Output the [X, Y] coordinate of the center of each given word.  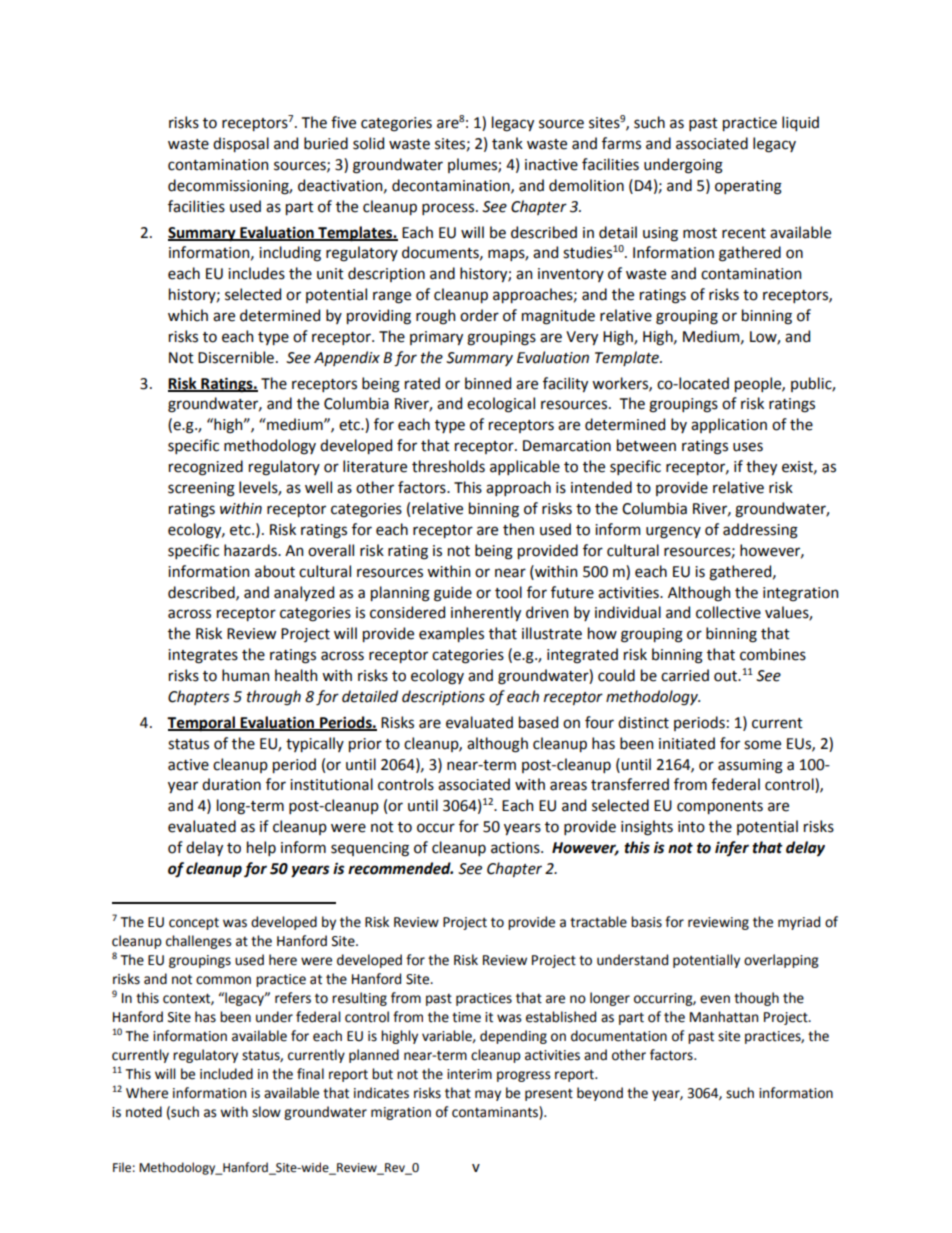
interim [469, 1074]
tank [507, 143]
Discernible [236, 357]
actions [516, 848]
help [261, 848]
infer [732, 848]
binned [488, 383]
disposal [241, 144]
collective [728, 612]
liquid [800, 123]
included [226, 1074]
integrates [203, 656]
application [729, 425]
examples [451, 634]
